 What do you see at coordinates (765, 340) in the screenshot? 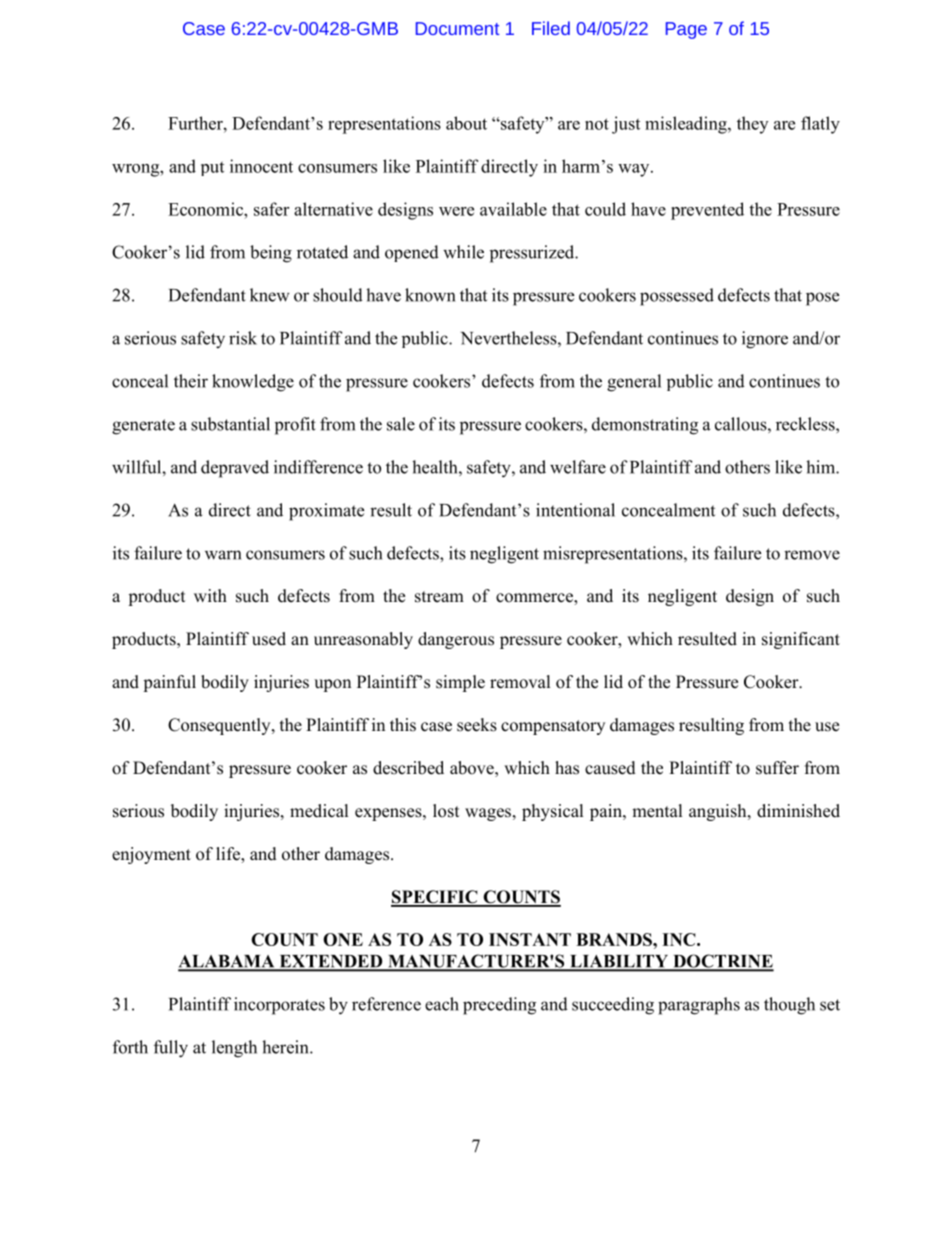
I see `ignore` at bounding box center [765, 340].
